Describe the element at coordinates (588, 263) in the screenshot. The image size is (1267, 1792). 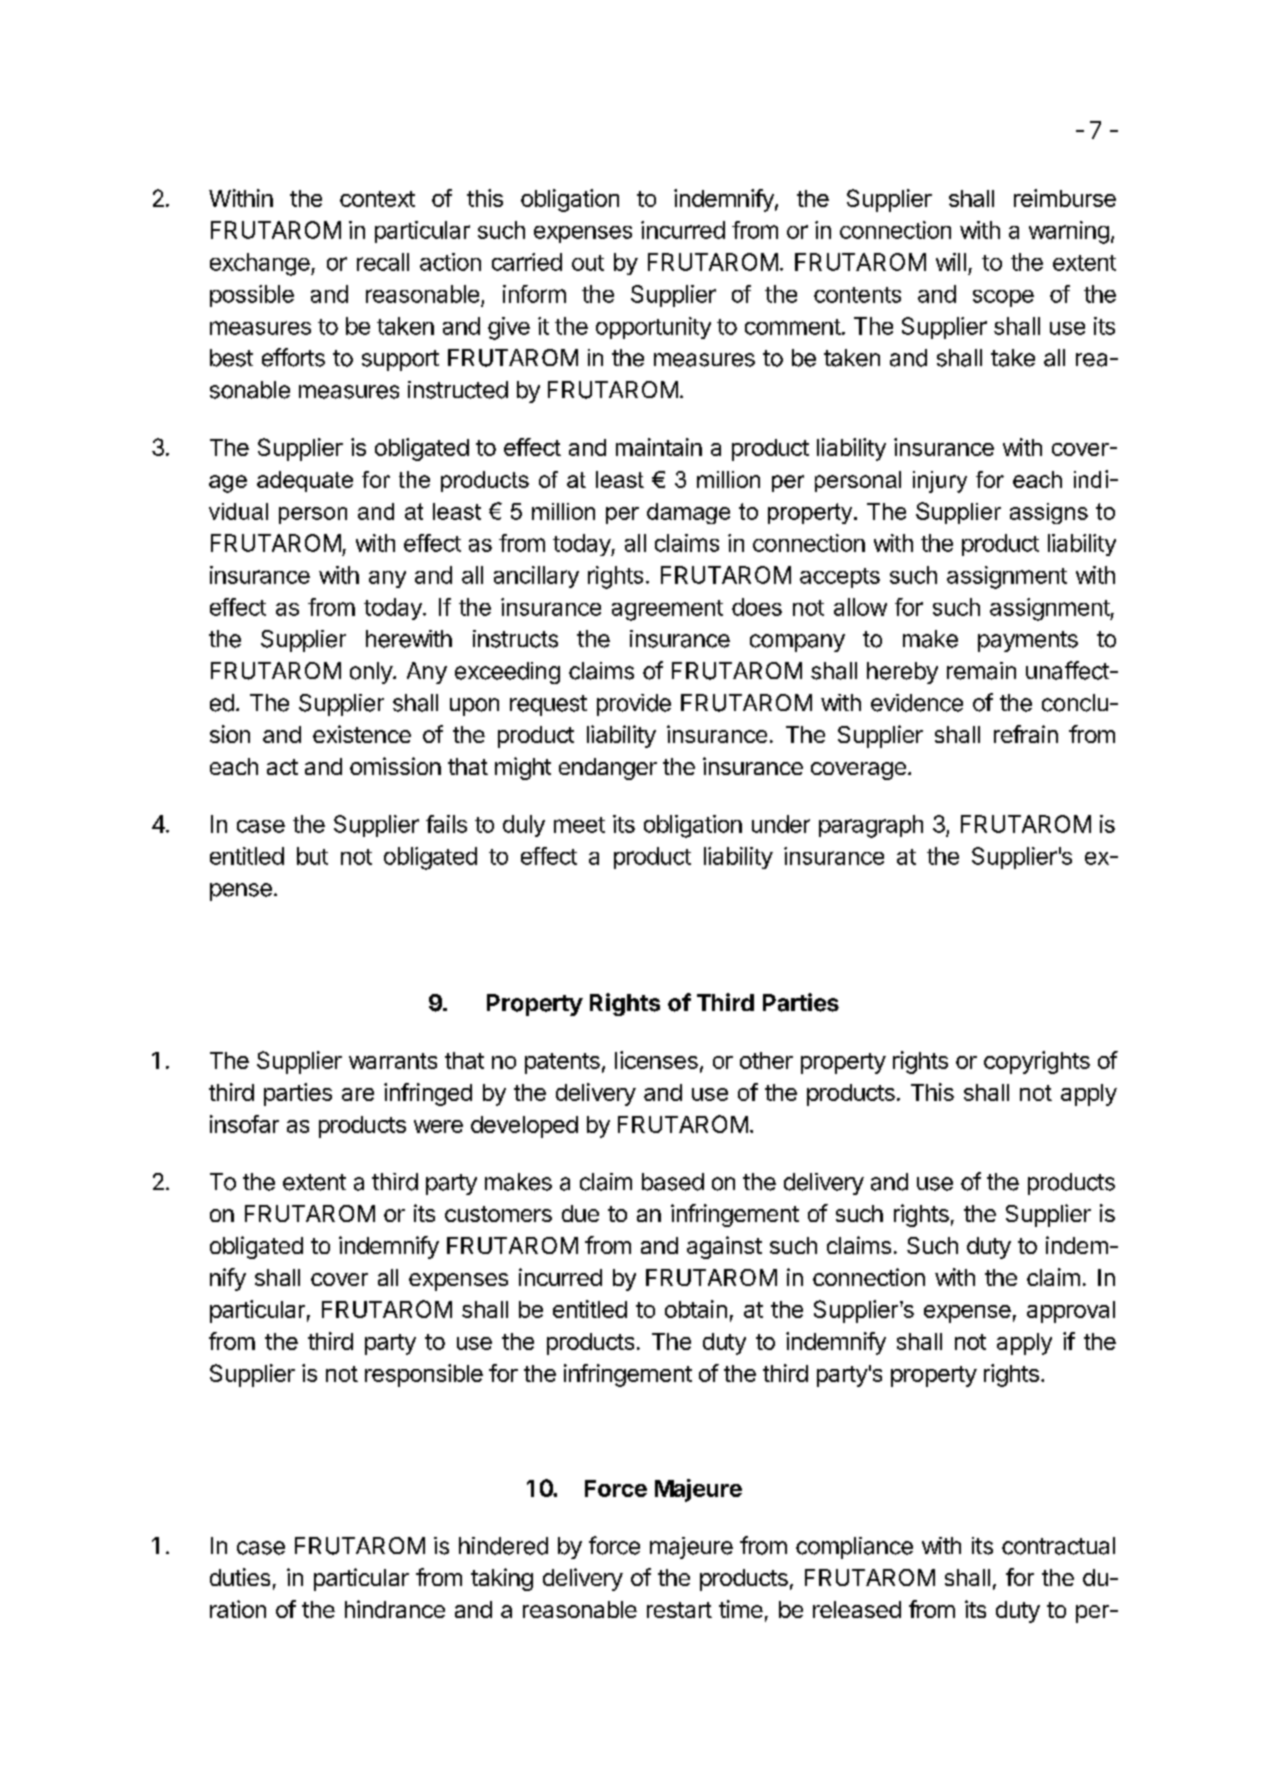
I see `out` at that location.
